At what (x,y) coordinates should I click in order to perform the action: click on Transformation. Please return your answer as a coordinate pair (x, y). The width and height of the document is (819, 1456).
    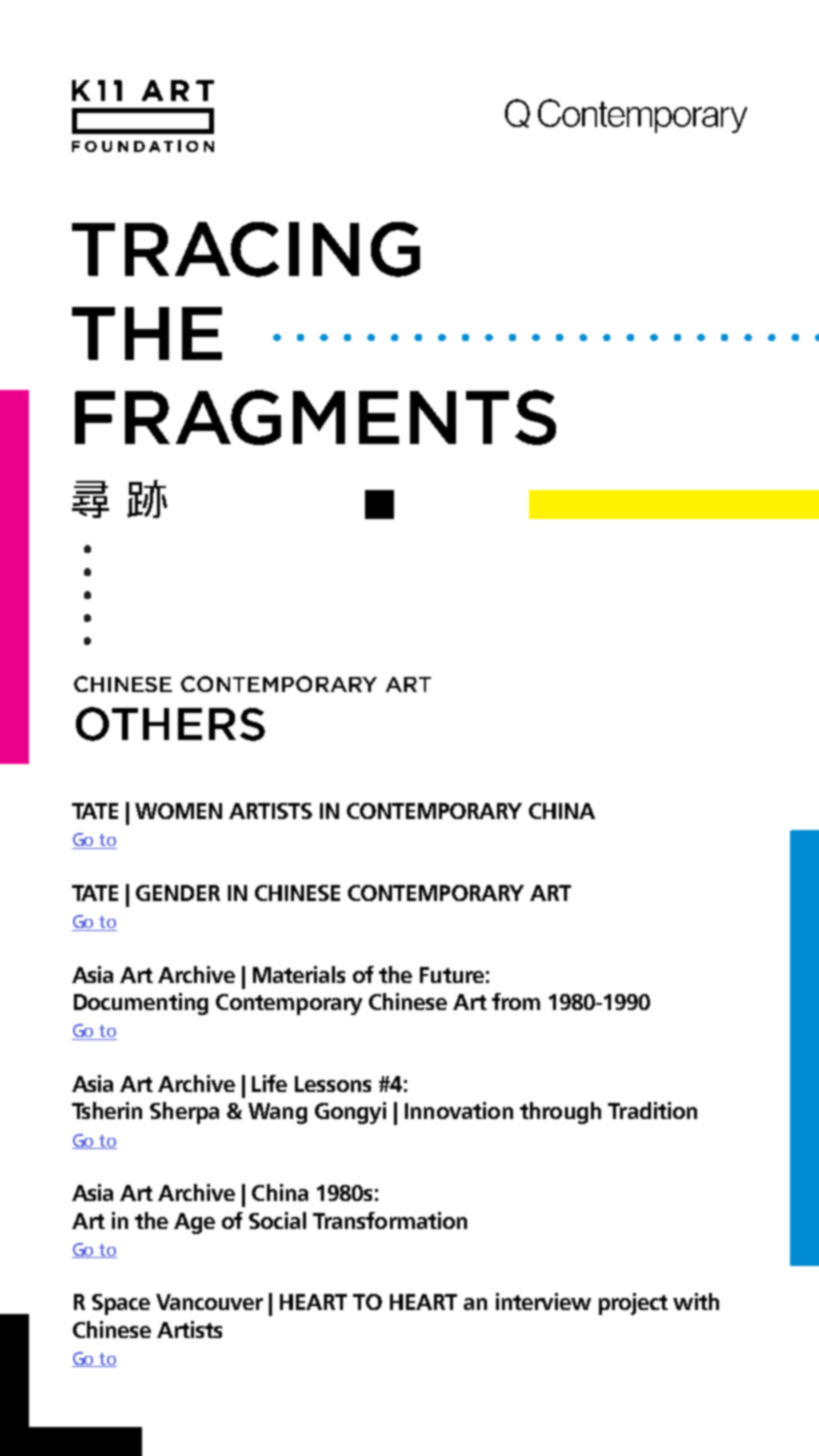
    Looking at the image, I should click on (390, 1220).
